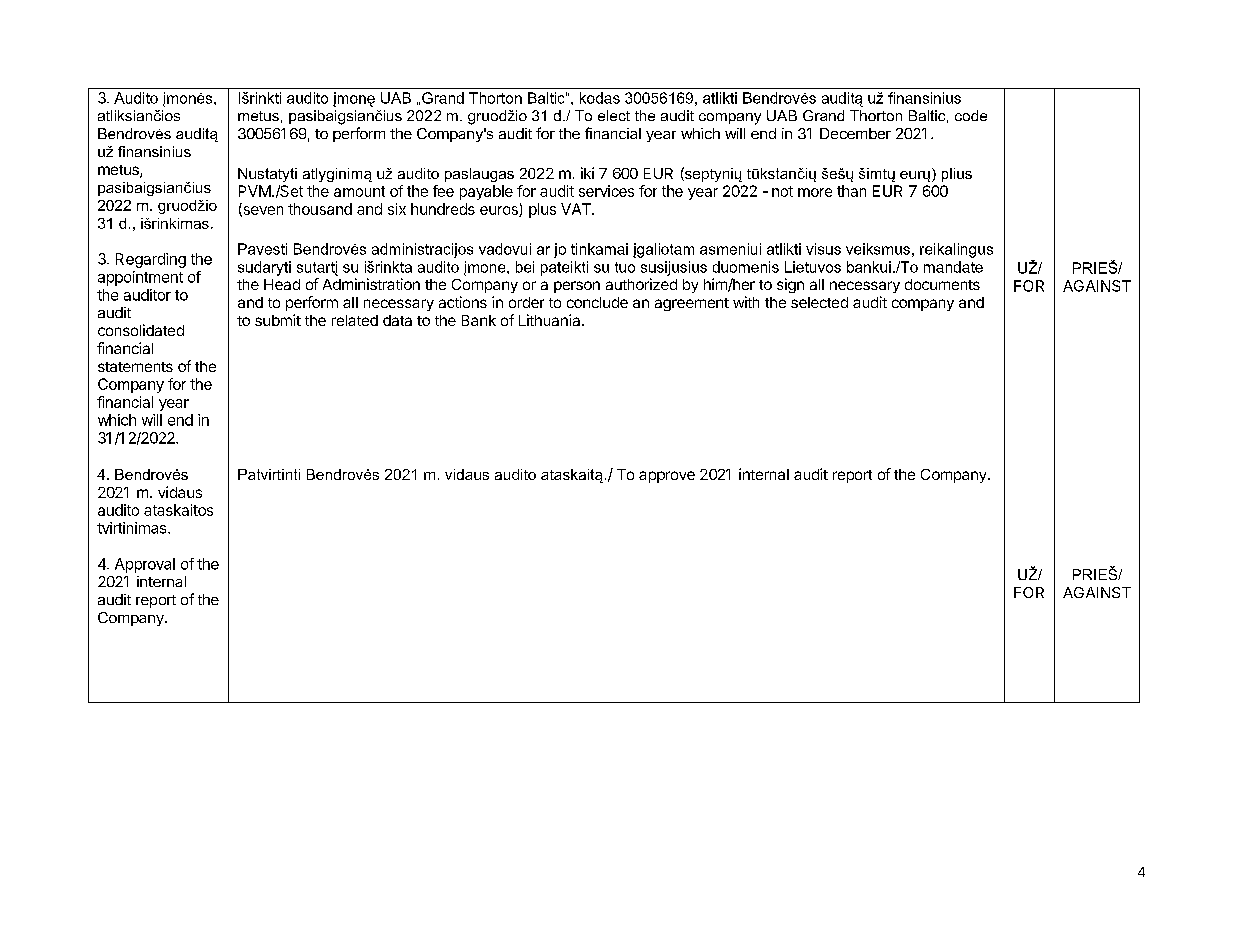  What do you see at coordinates (855, 133) in the screenshot?
I see `December` at bounding box center [855, 133].
